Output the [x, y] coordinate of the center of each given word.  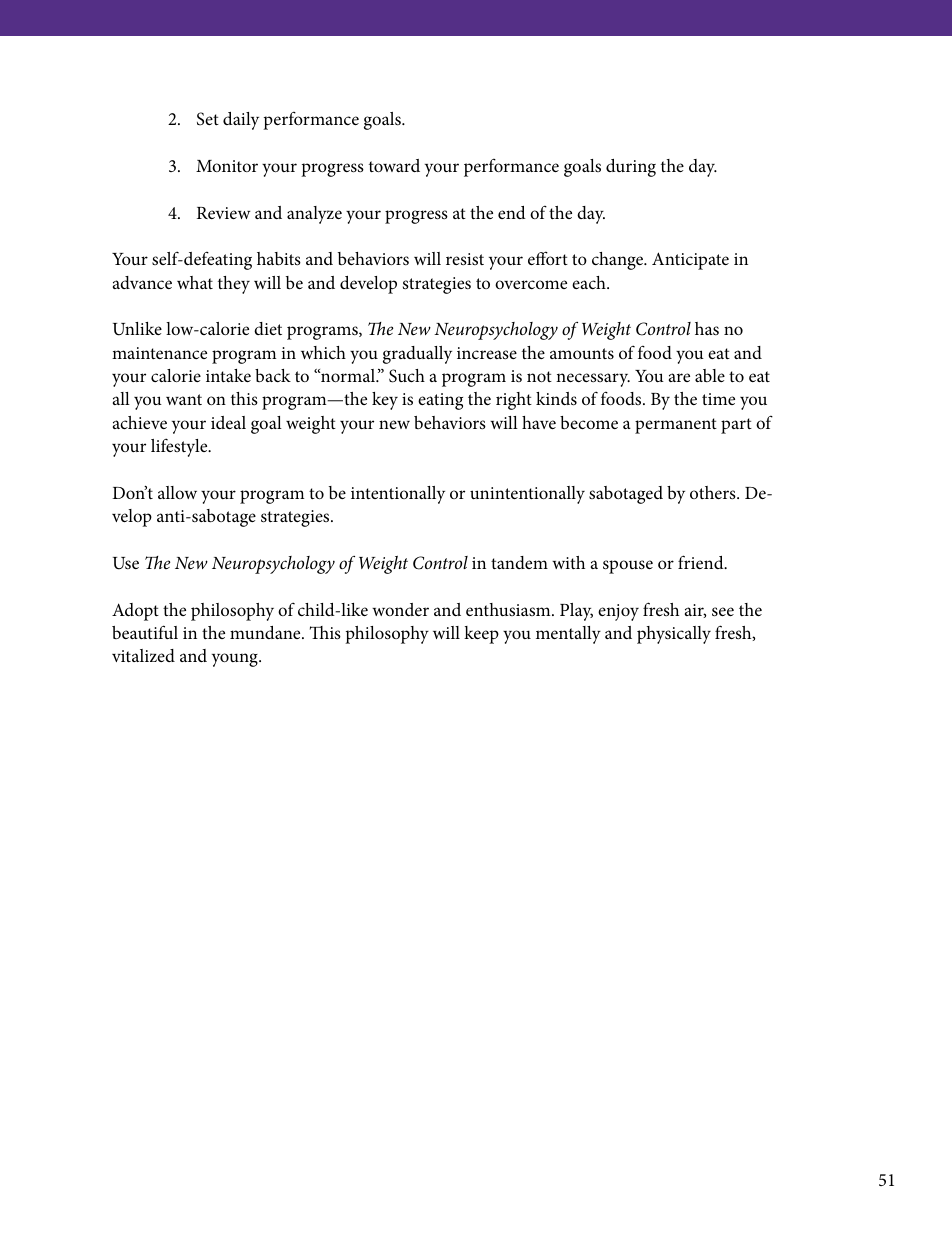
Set [208, 119]
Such [407, 376]
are [679, 377]
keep [481, 635]
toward [394, 165]
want [184, 399]
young [236, 660]
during [631, 168]
